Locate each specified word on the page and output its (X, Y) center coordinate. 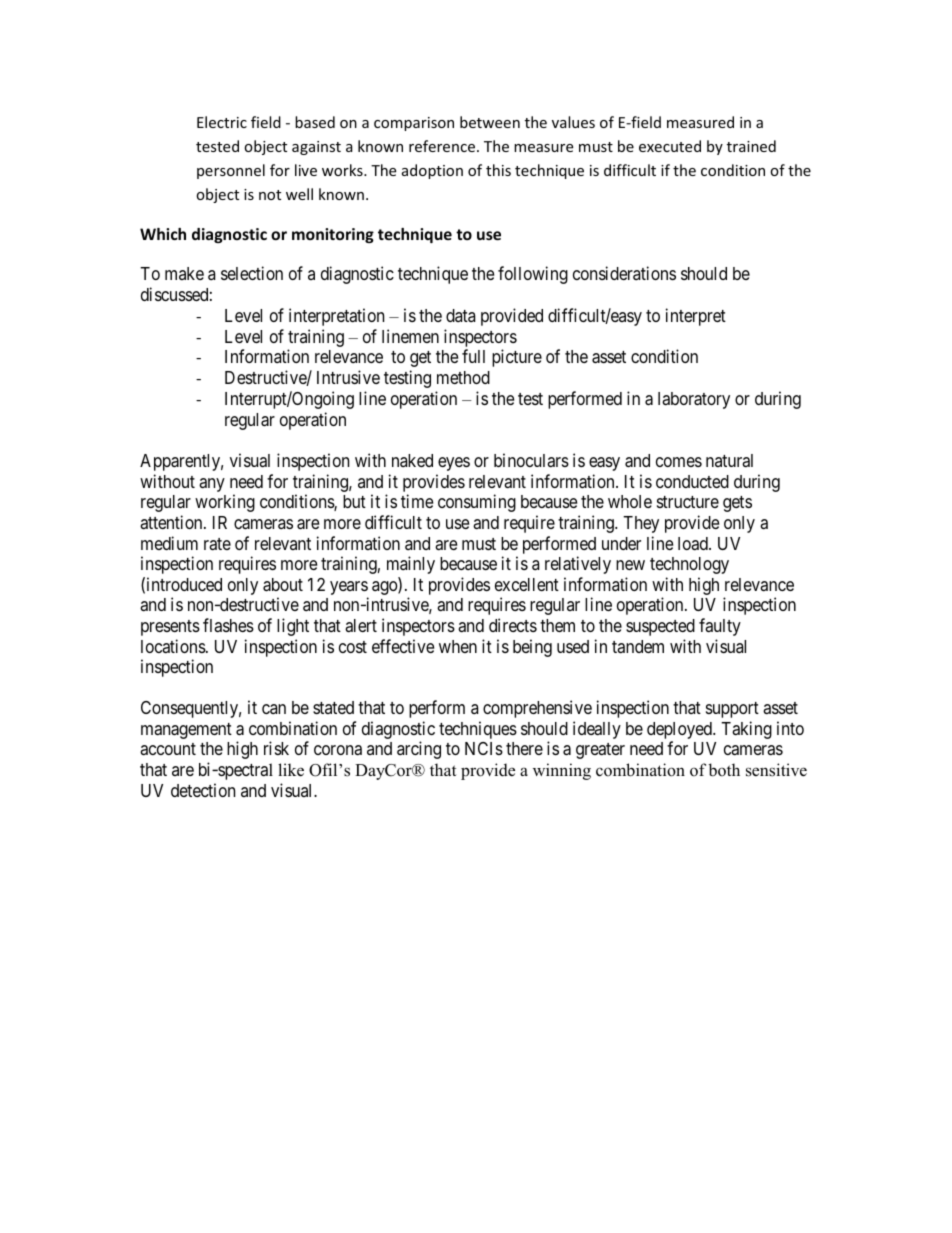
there (524, 748)
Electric (222, 122)
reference (443, 146)
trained (751, 146)
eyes (454, 464)
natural (729, 460)
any (212, 485)
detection (203, 790)
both (724, 770)
